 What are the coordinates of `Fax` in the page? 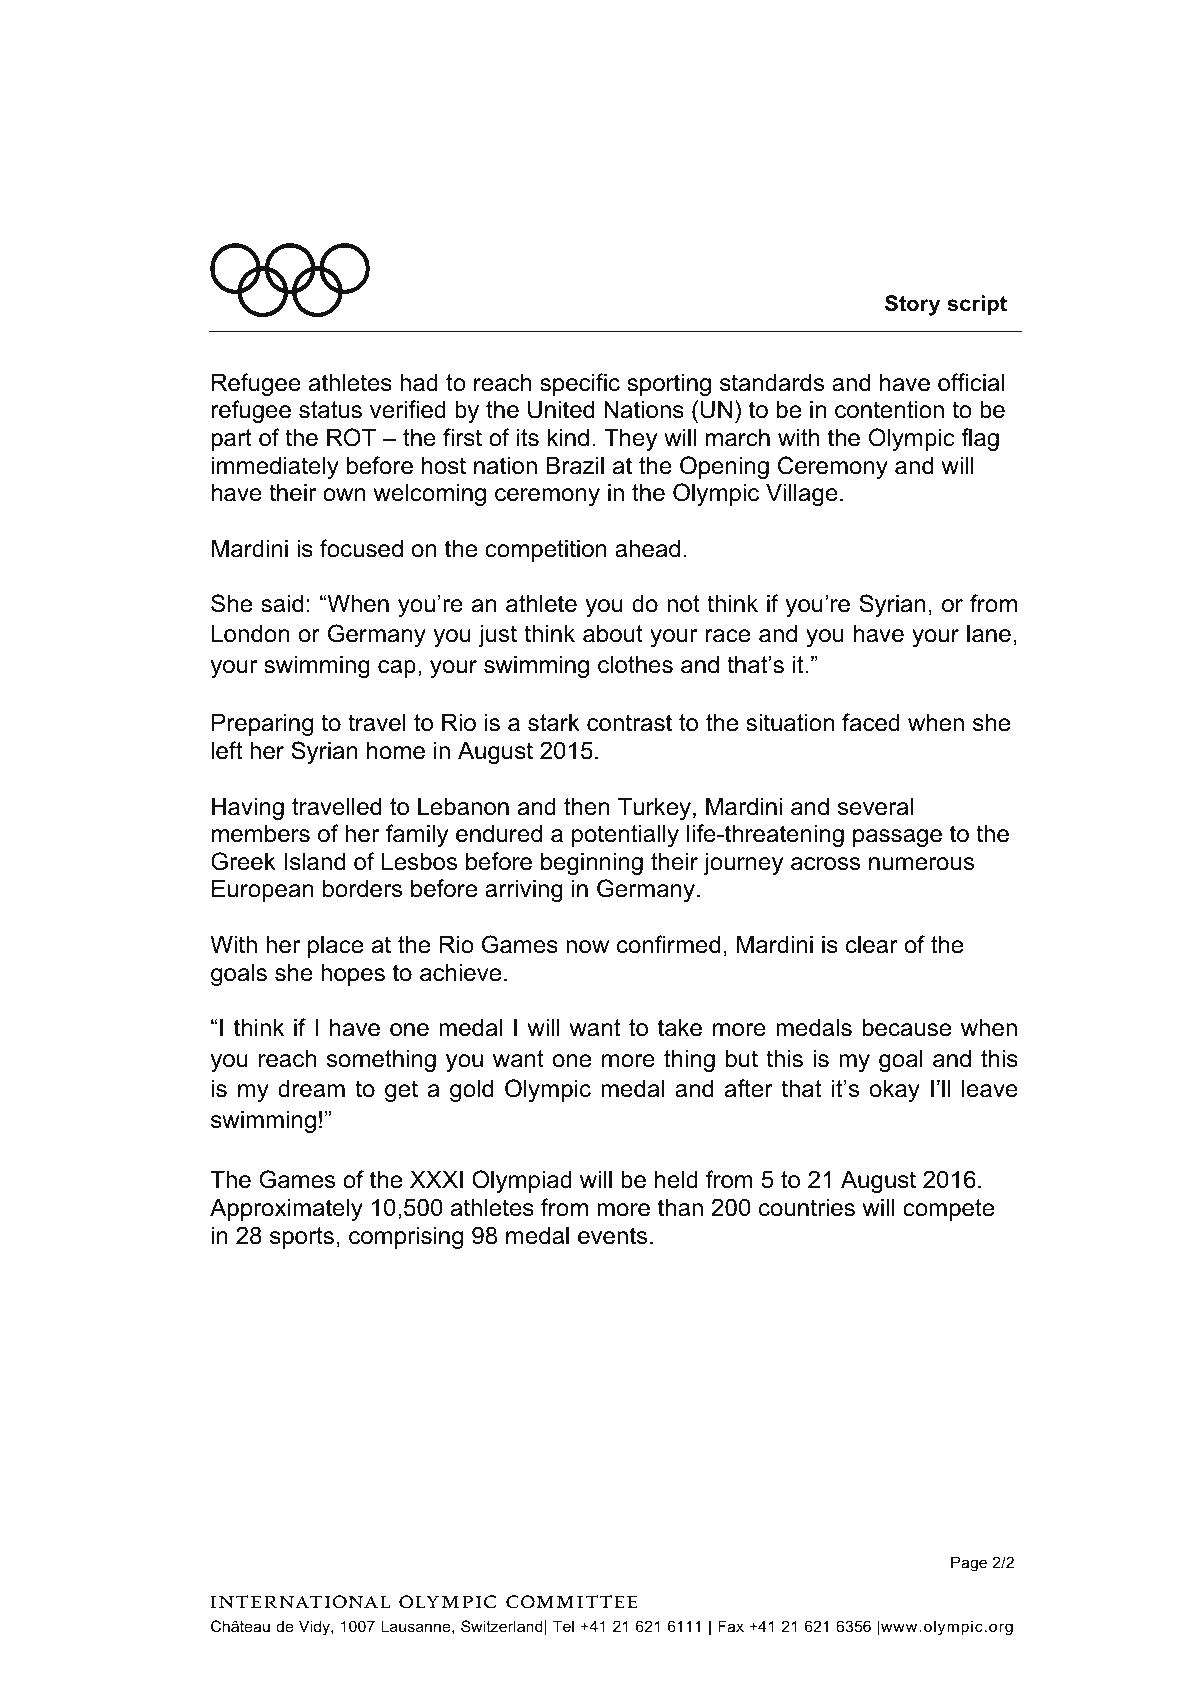 It's located at (731, 1626).
